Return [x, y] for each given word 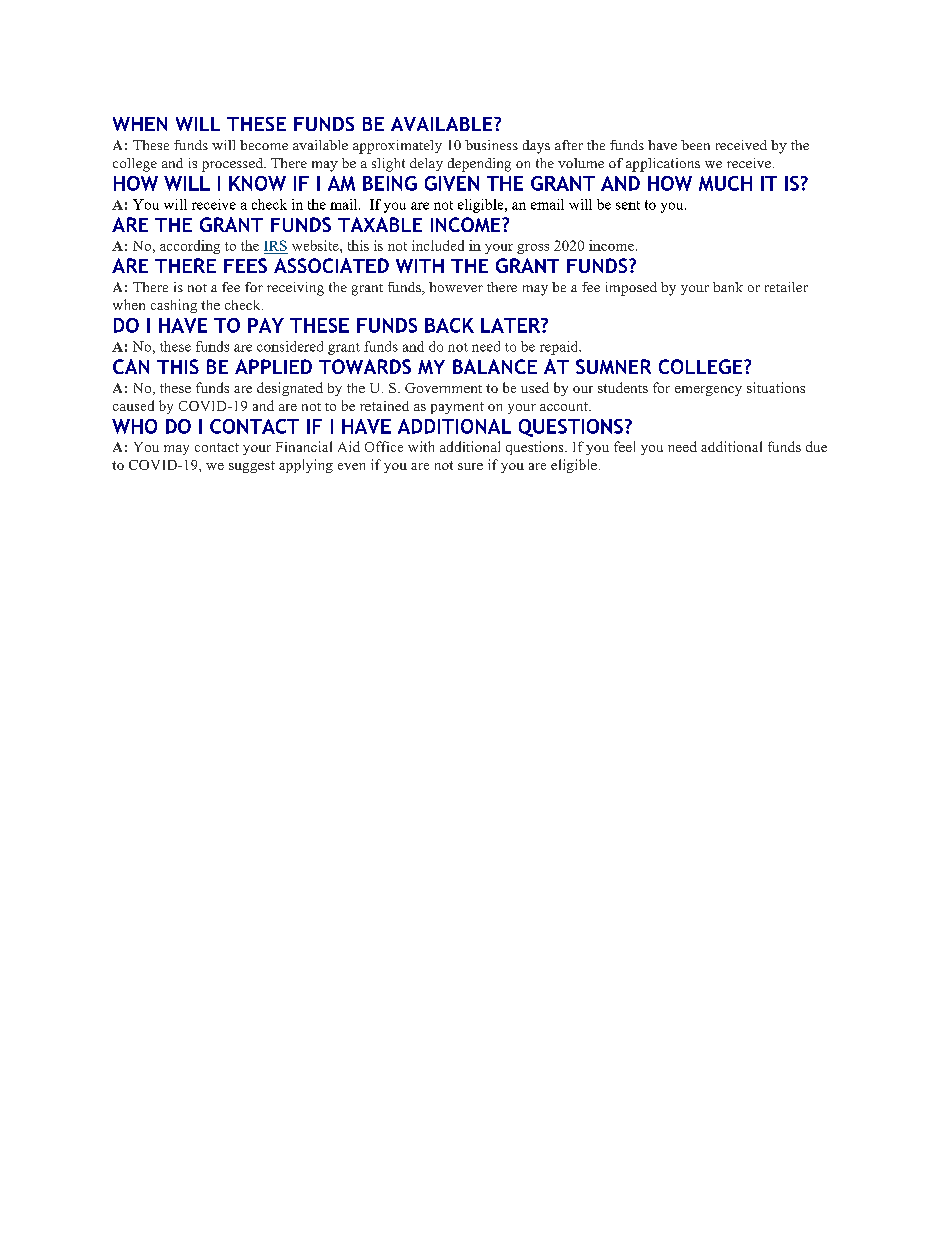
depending [479, 165]
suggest [252, 467]
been [695, 145]
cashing [174, 306]
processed [233, 165]
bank [728, 287]
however [456, 287]
